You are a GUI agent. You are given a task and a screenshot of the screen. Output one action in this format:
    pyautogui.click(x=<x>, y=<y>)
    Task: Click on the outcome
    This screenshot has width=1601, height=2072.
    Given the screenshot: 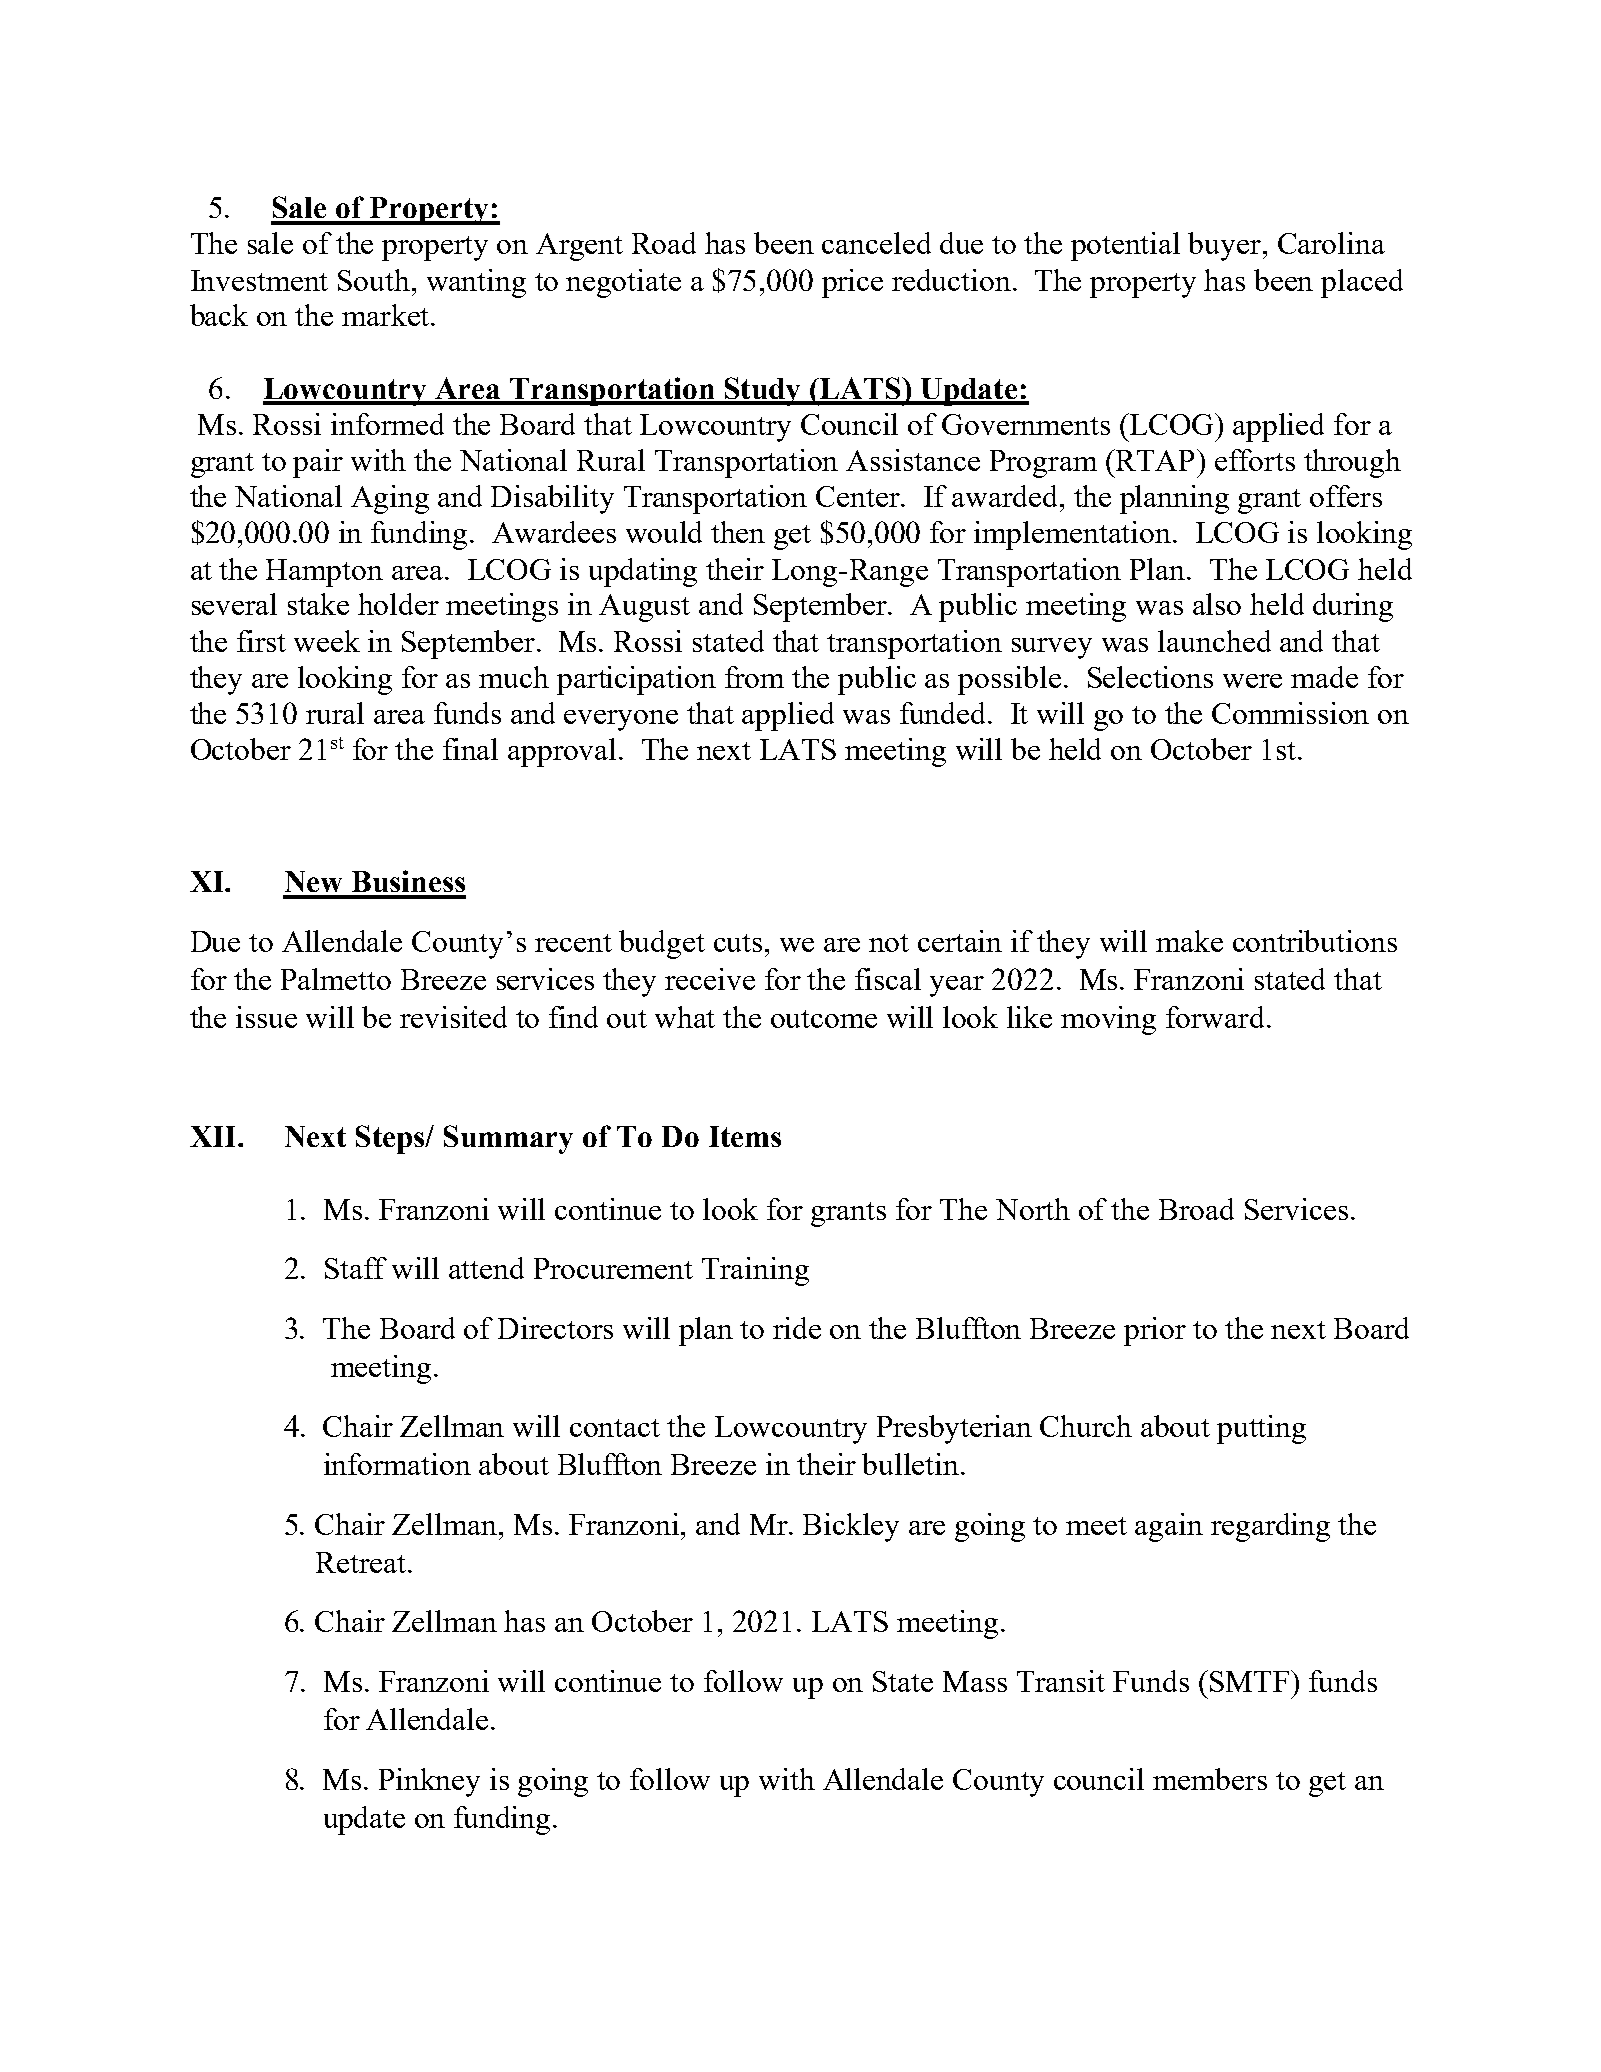 What is the action you would take?
    pyautogui.click(x=824, y=1019)
